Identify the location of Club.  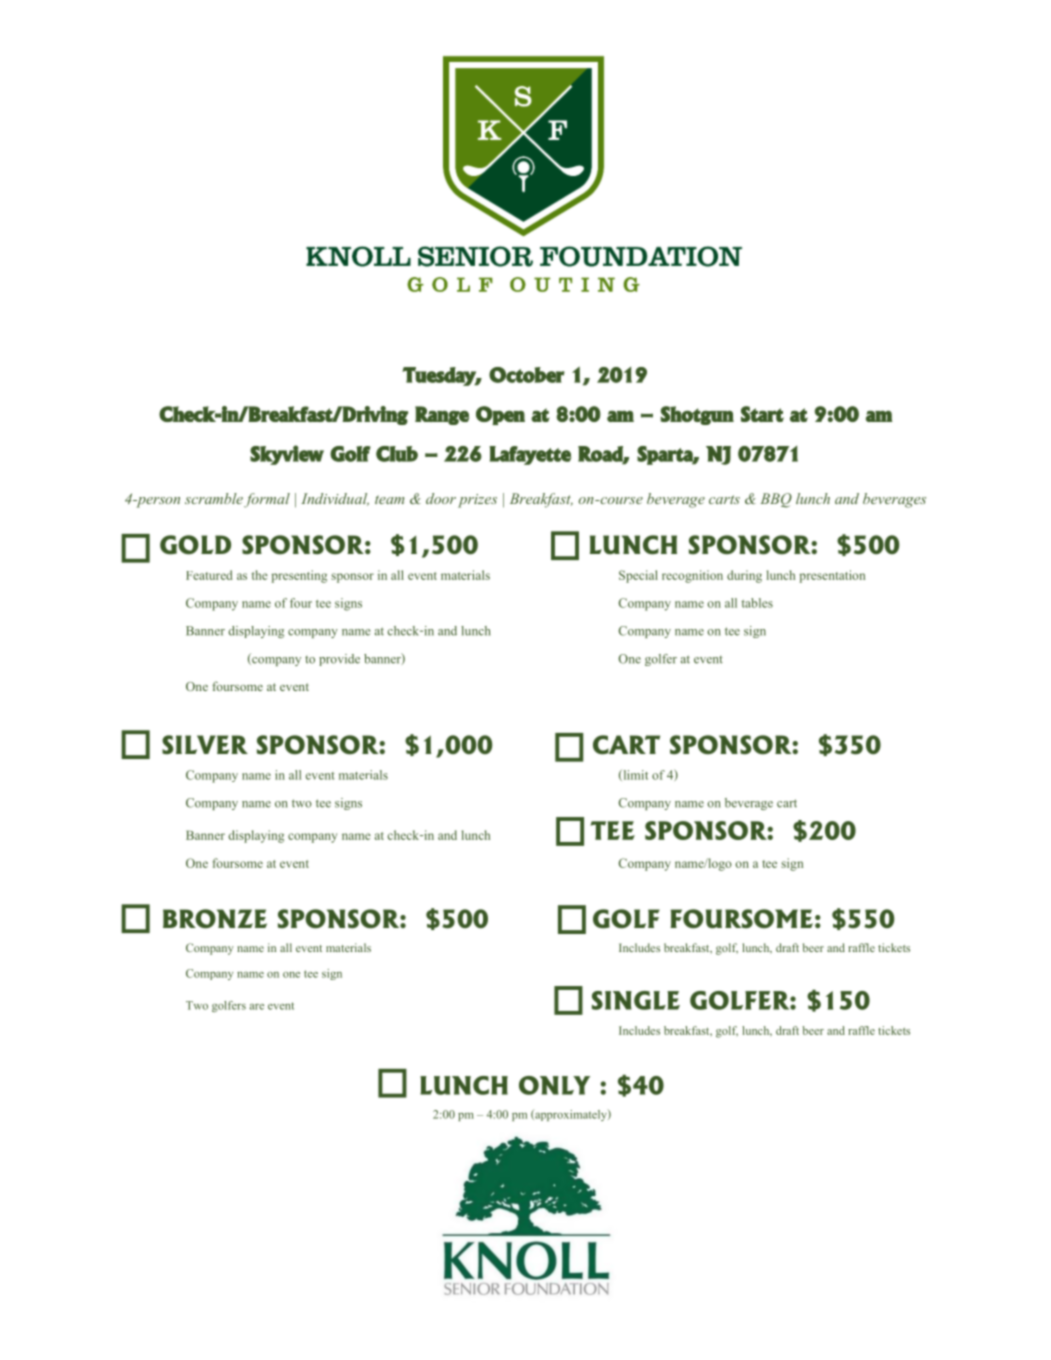
(397, 454).
